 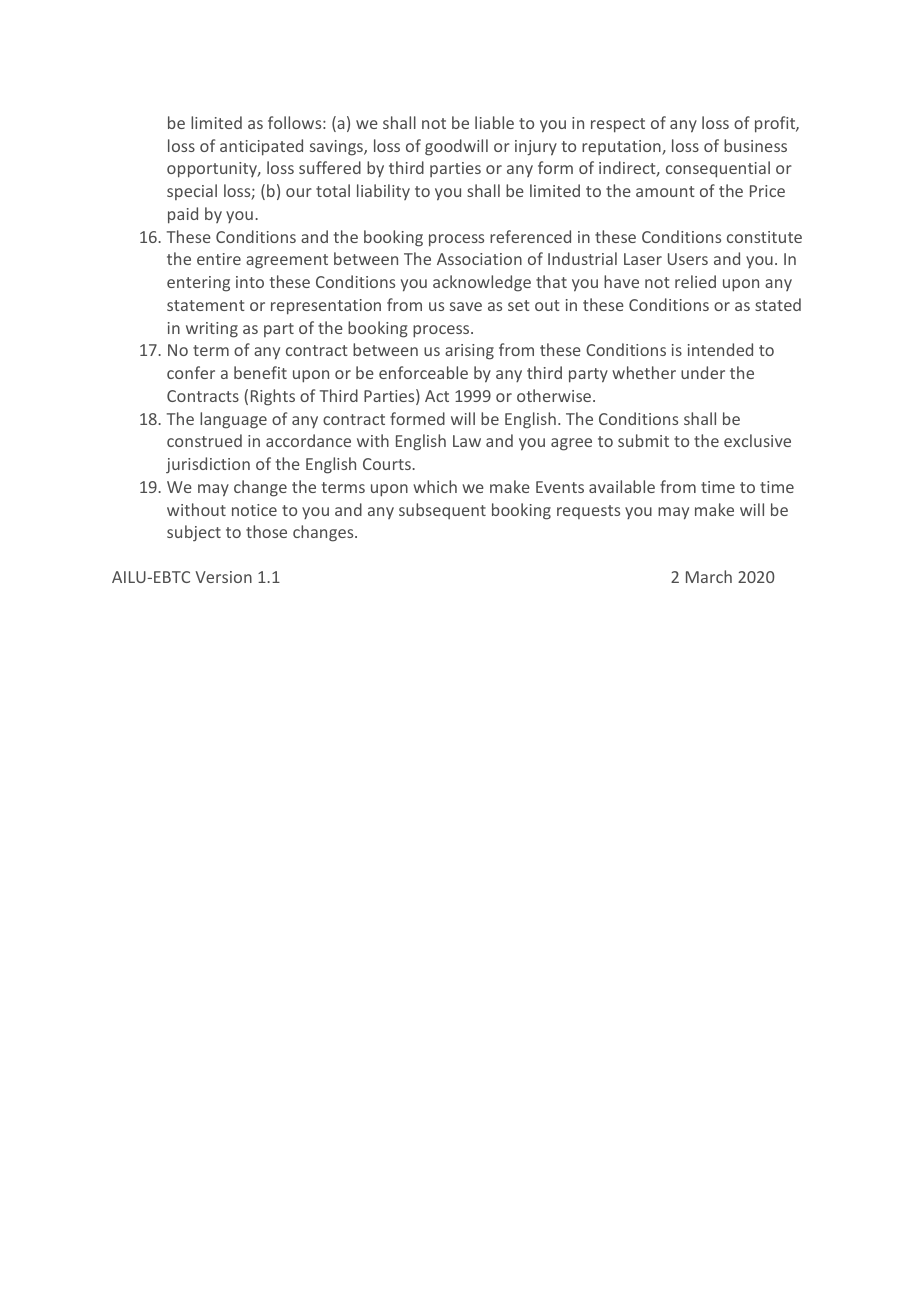 What do you see at coordinates (261, 147) in the image?
I see `anticipated` at bounding box center [261, 147].
